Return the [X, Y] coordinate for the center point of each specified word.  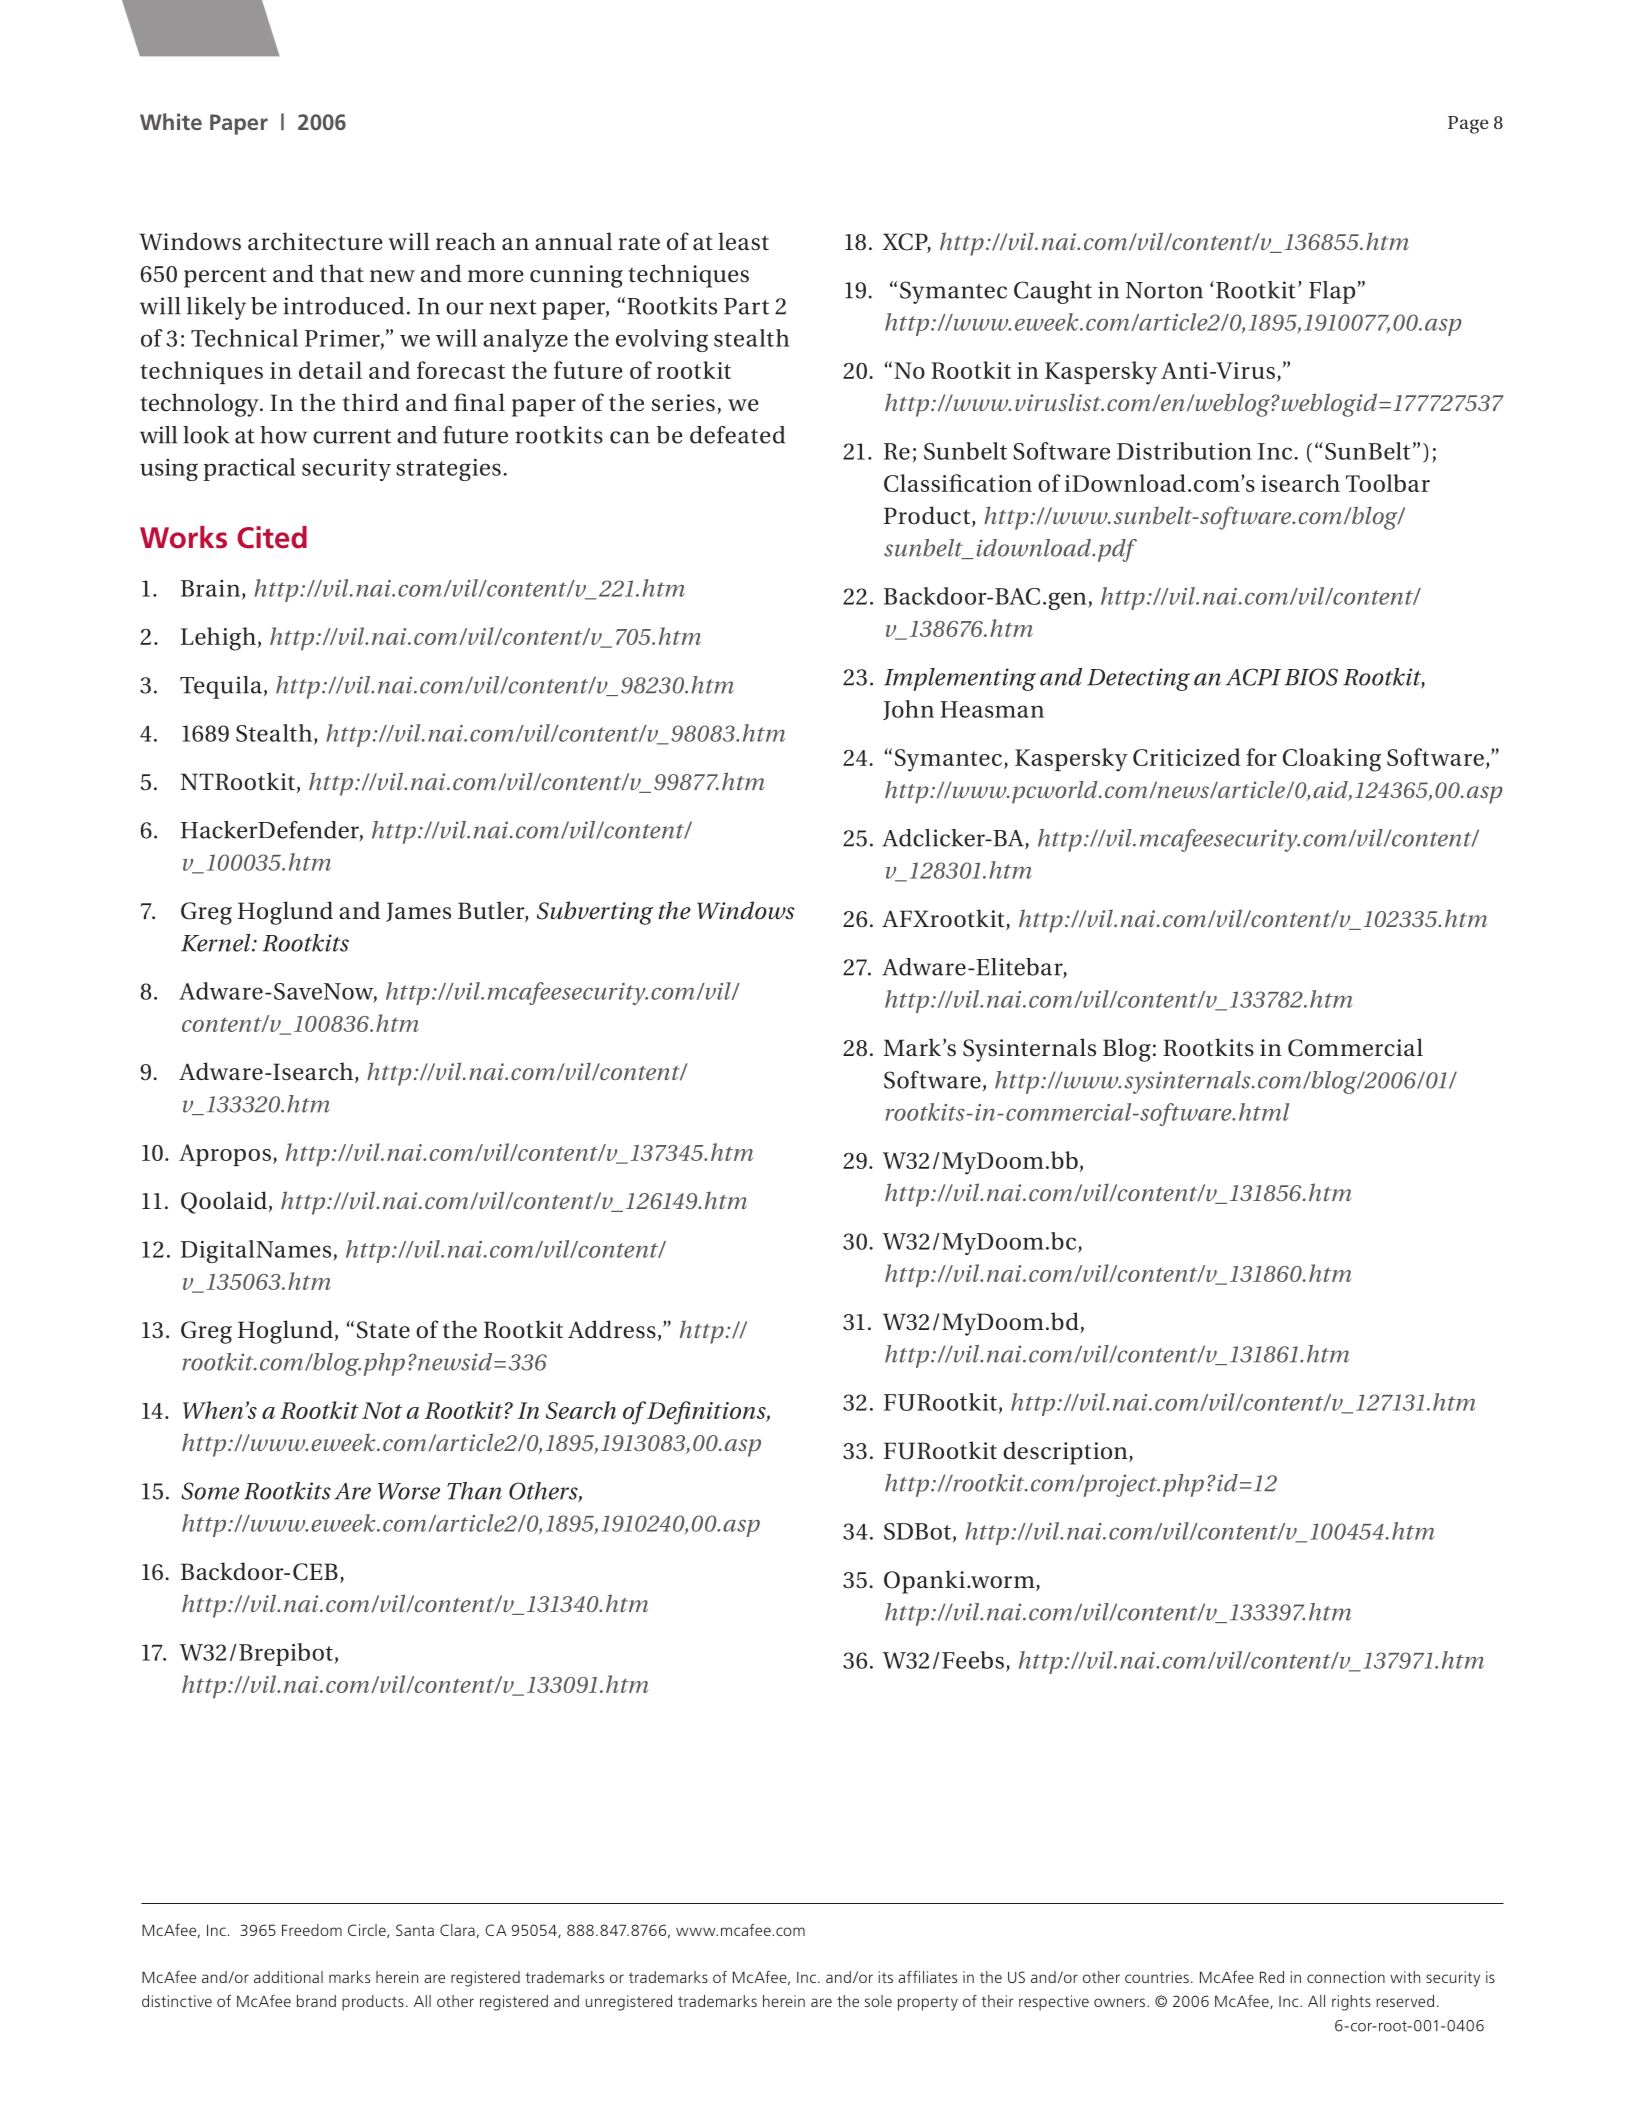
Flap [1333, 292]
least [743, 241]
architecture [315, 241]
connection [1346, 1977]
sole [878, 2001]
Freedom [312, 1930]
